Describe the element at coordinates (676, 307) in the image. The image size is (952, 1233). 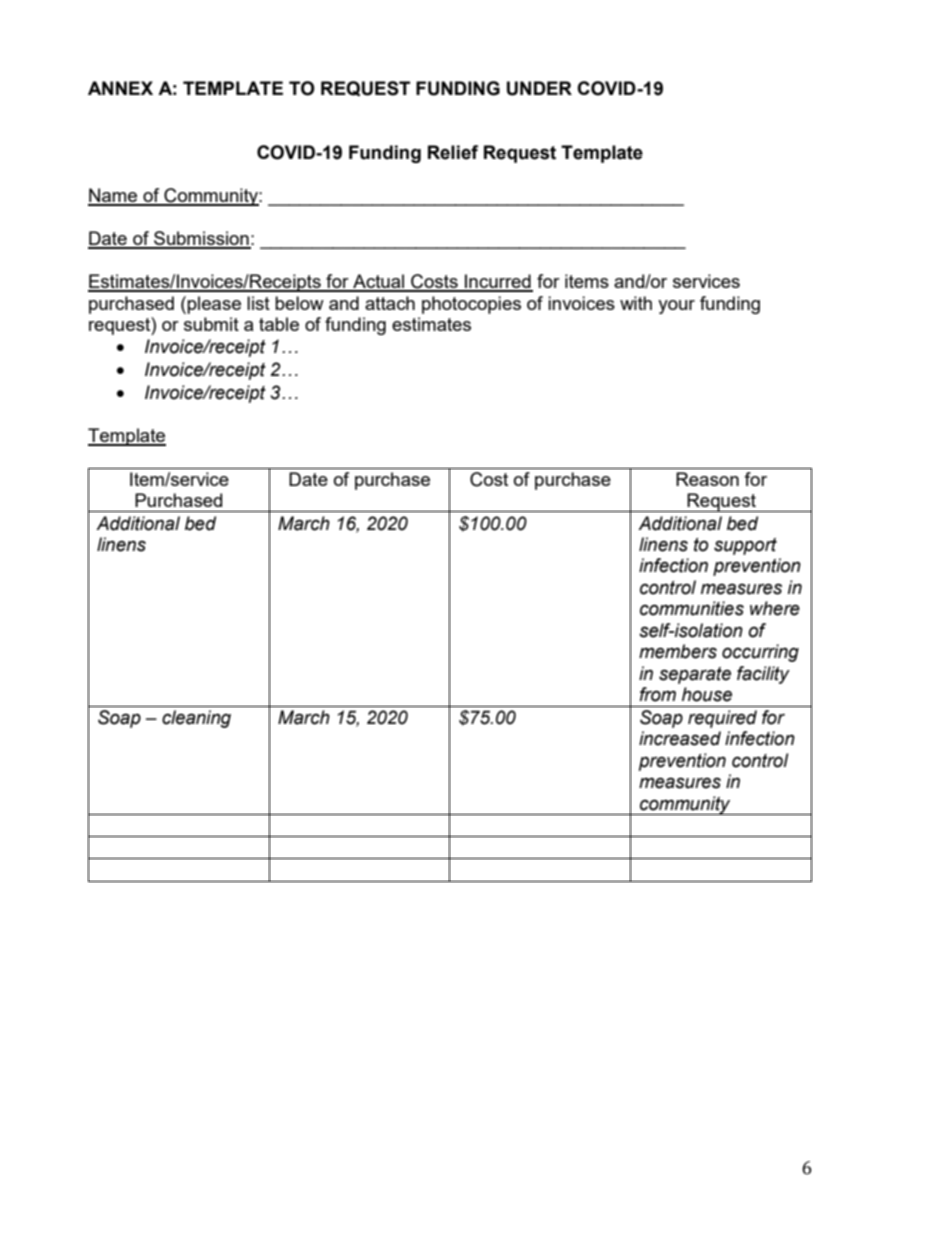
I see `your` at that location.
